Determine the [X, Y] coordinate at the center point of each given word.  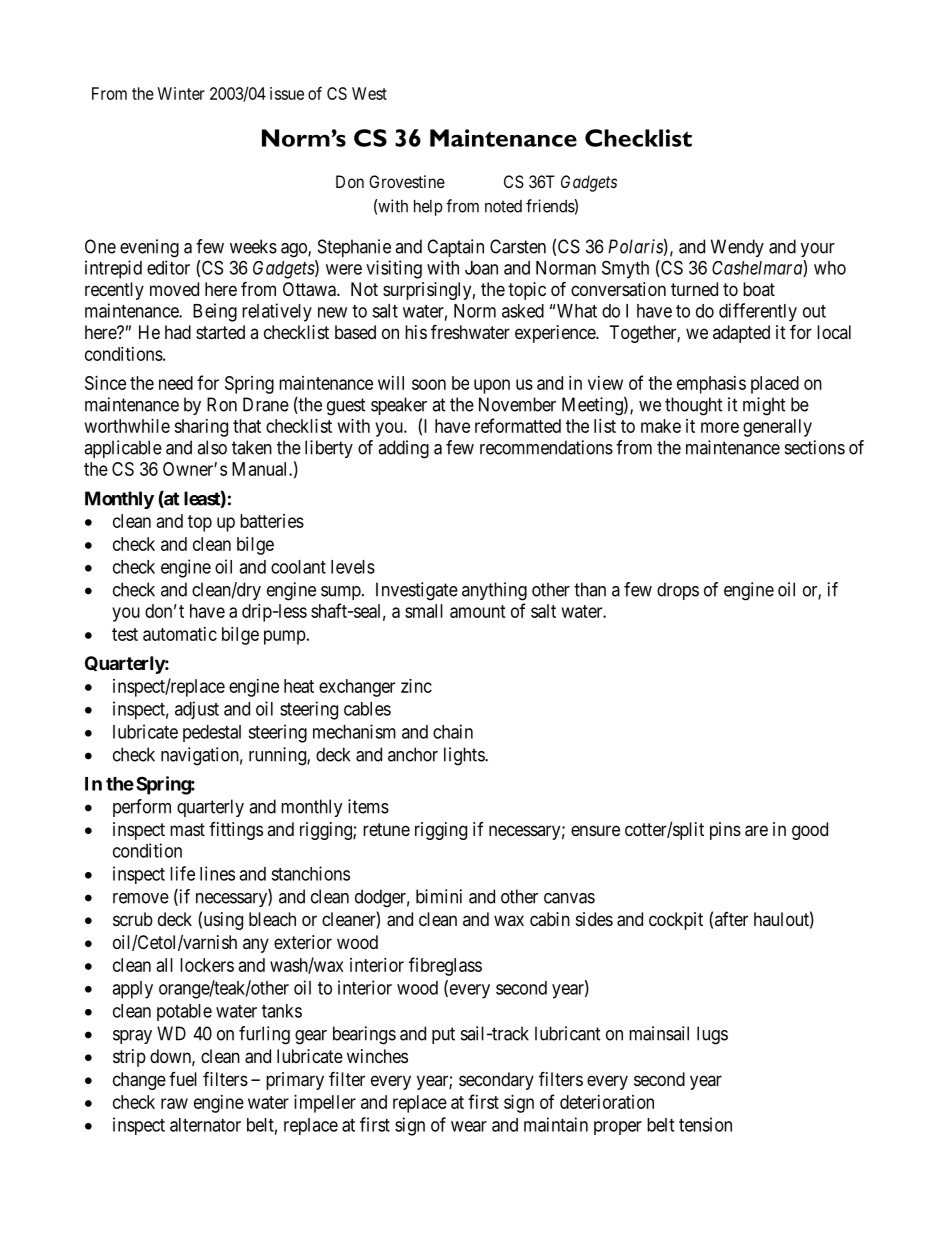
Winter [181, 93]
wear [469, 1126]
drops [678, 591]
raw [174, 1103]
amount [478, 611]
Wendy [737, 248]
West [369, 93]
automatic [180, 634]
